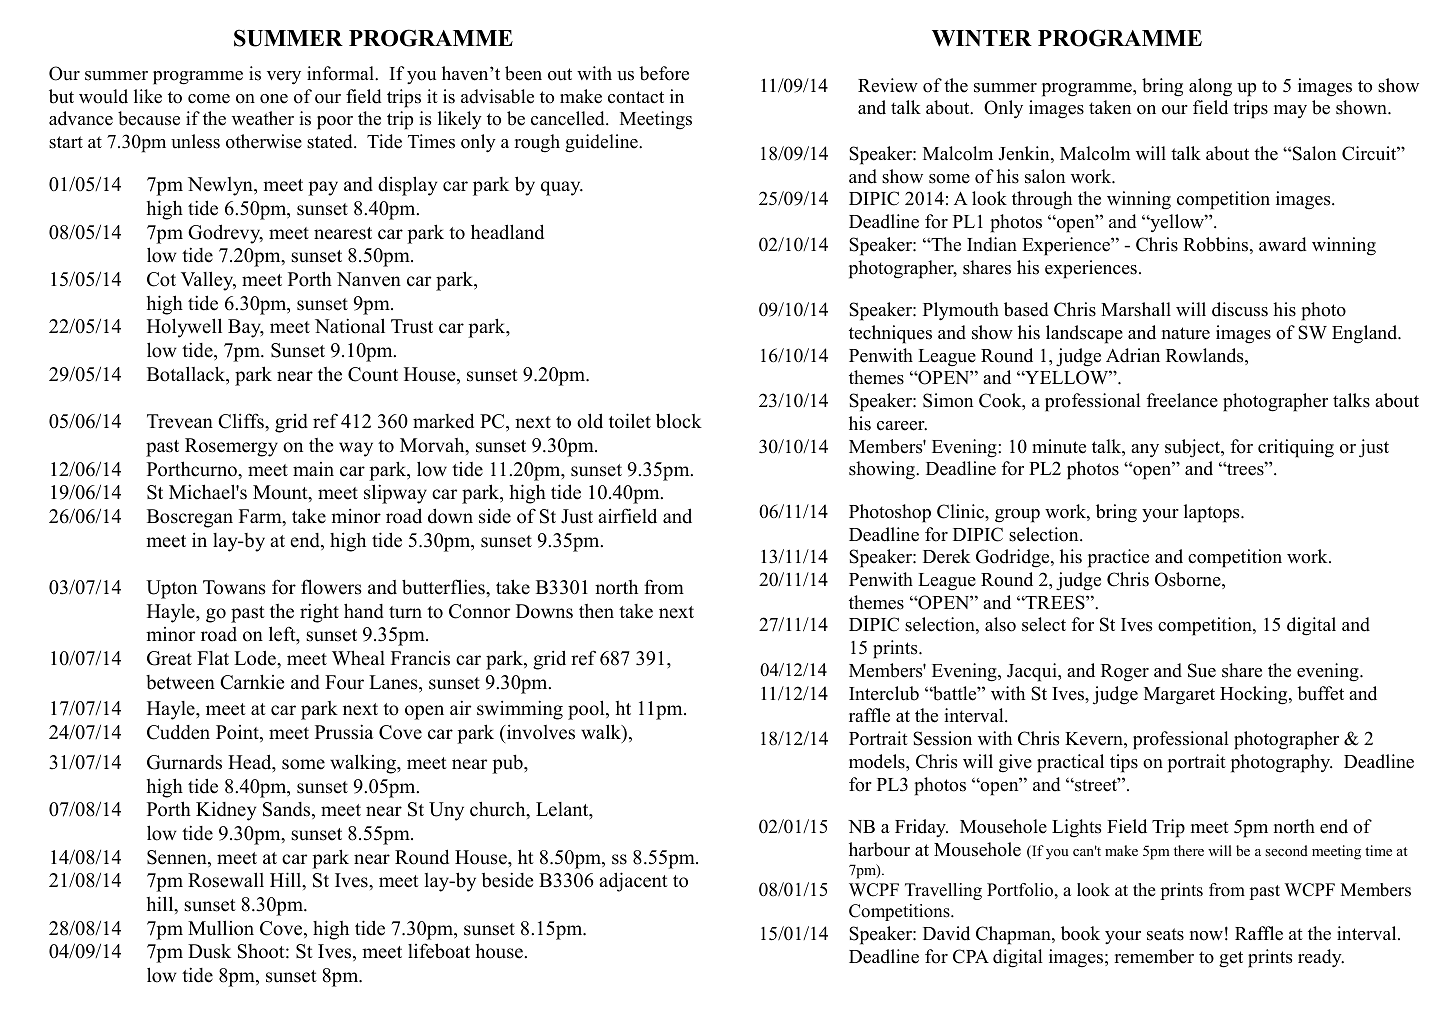 The image size is (1444, 1021). I want to click on Margaret, so click(1179, 696).
